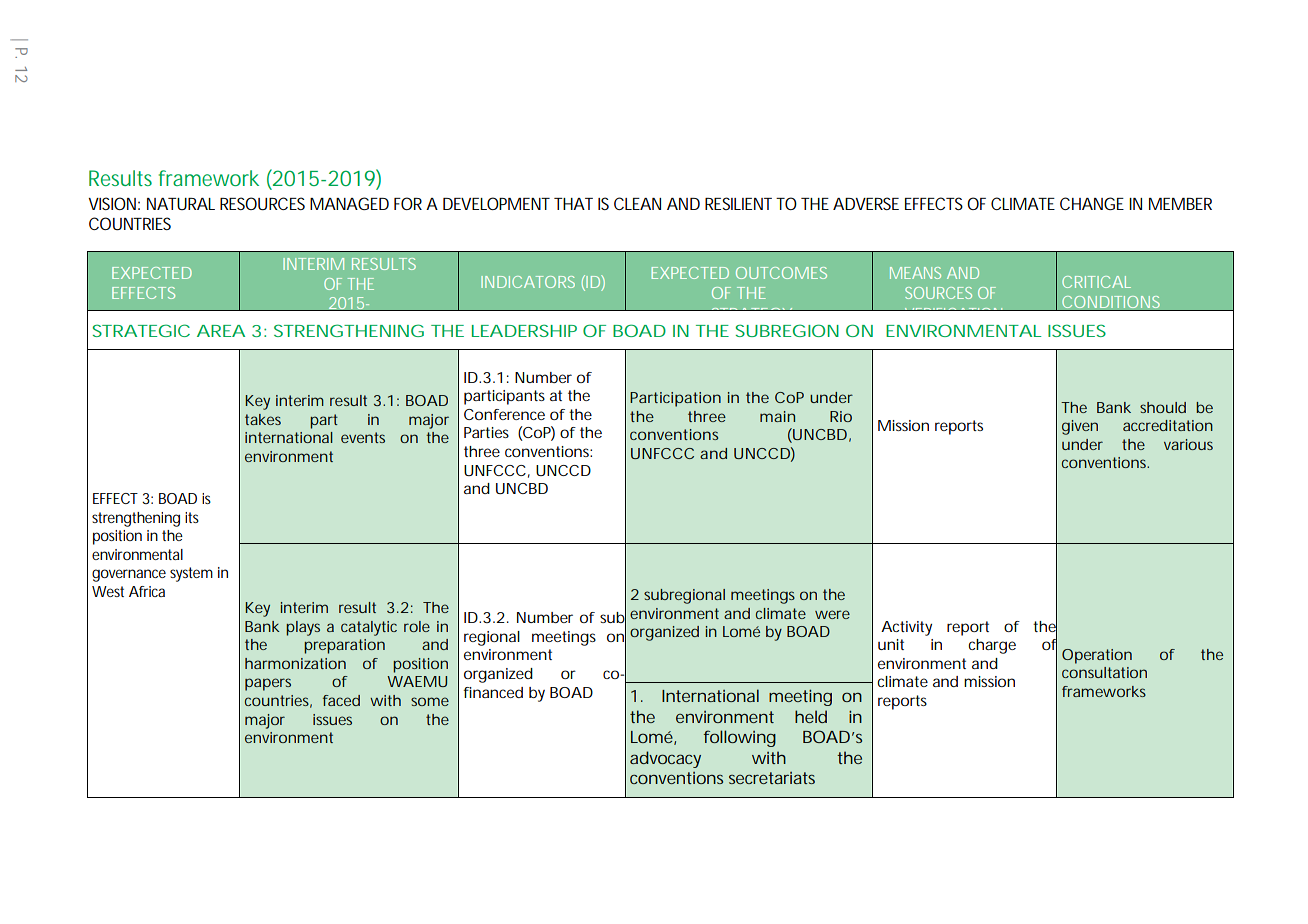  Describe the element at coordinates (1092, 203) in the document. I see `CHANGE` at that location.
